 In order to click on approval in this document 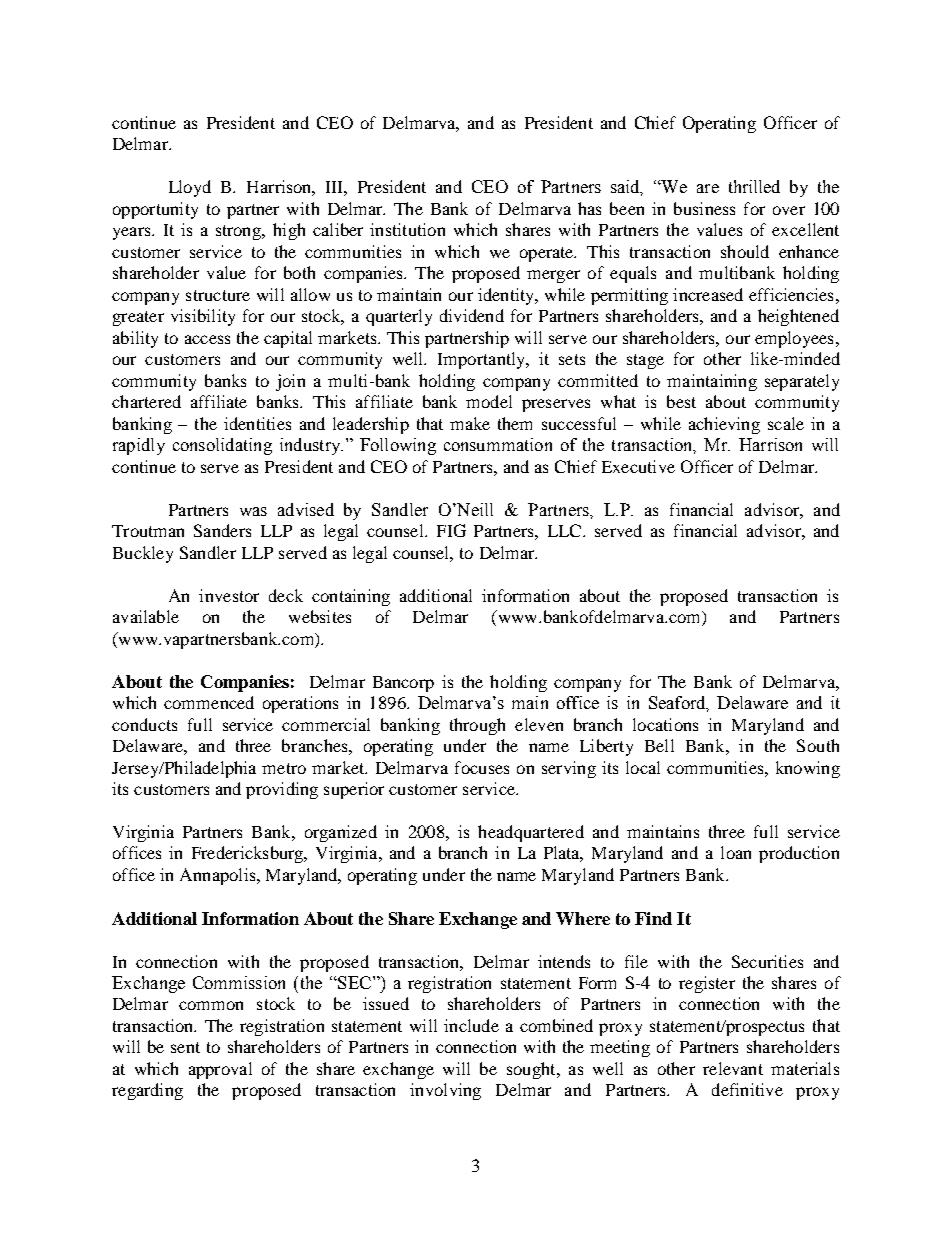, I will do `click(220, 1070)`.
